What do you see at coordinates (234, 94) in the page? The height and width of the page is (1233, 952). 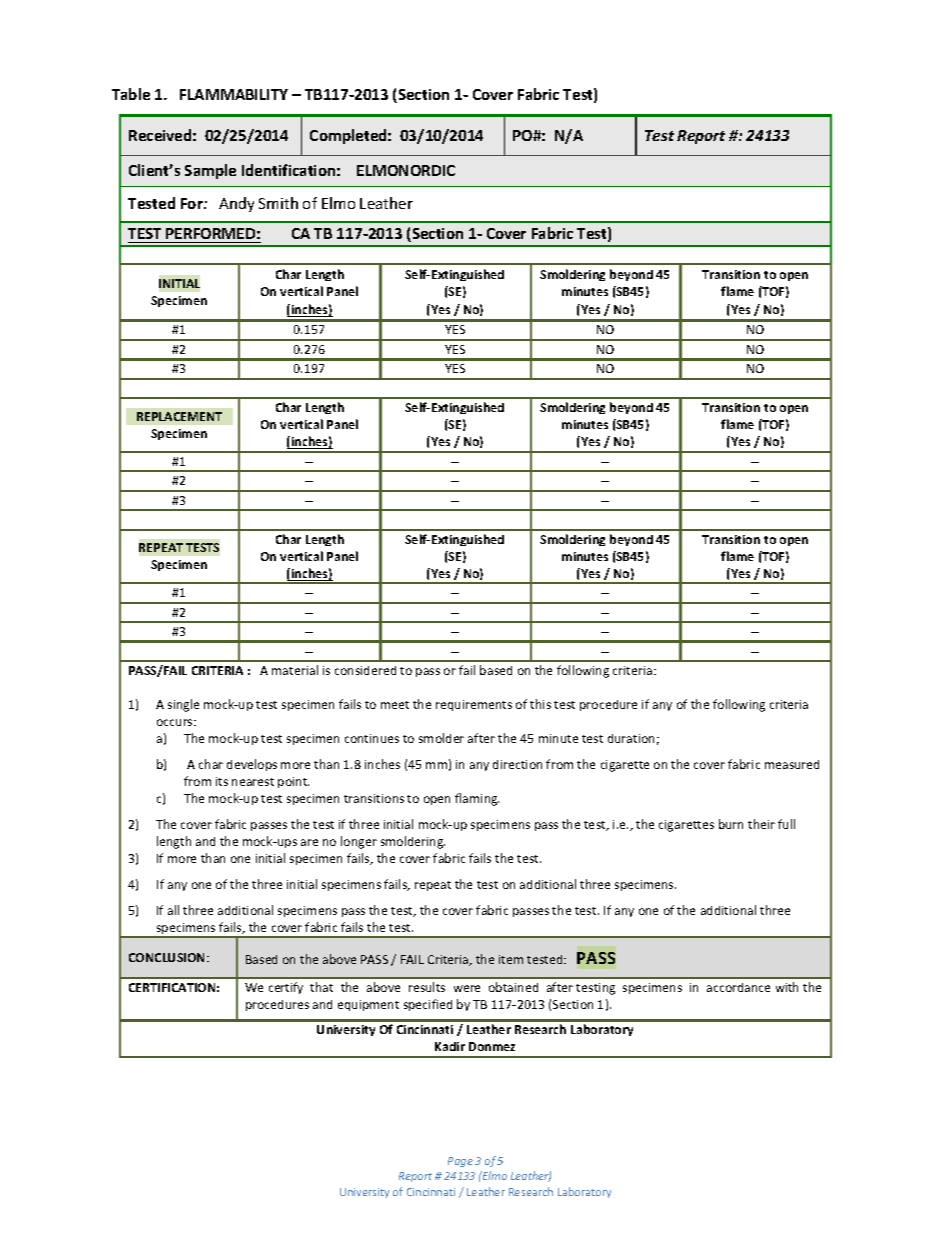 I see `FLAMMABILITY` at bounding box center [234, 94].
